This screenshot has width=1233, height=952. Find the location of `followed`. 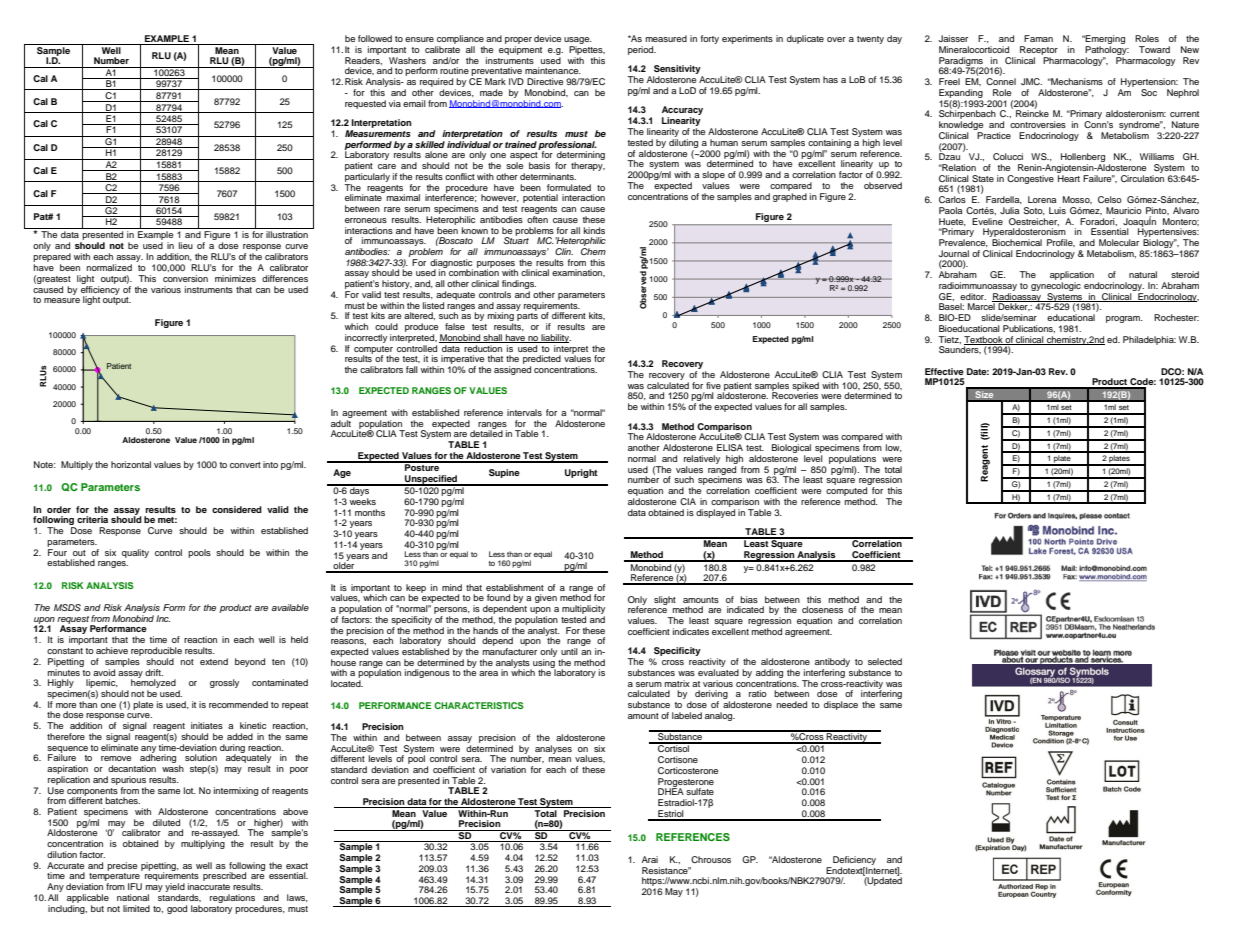

followed is located at coordinates (375, 38).
